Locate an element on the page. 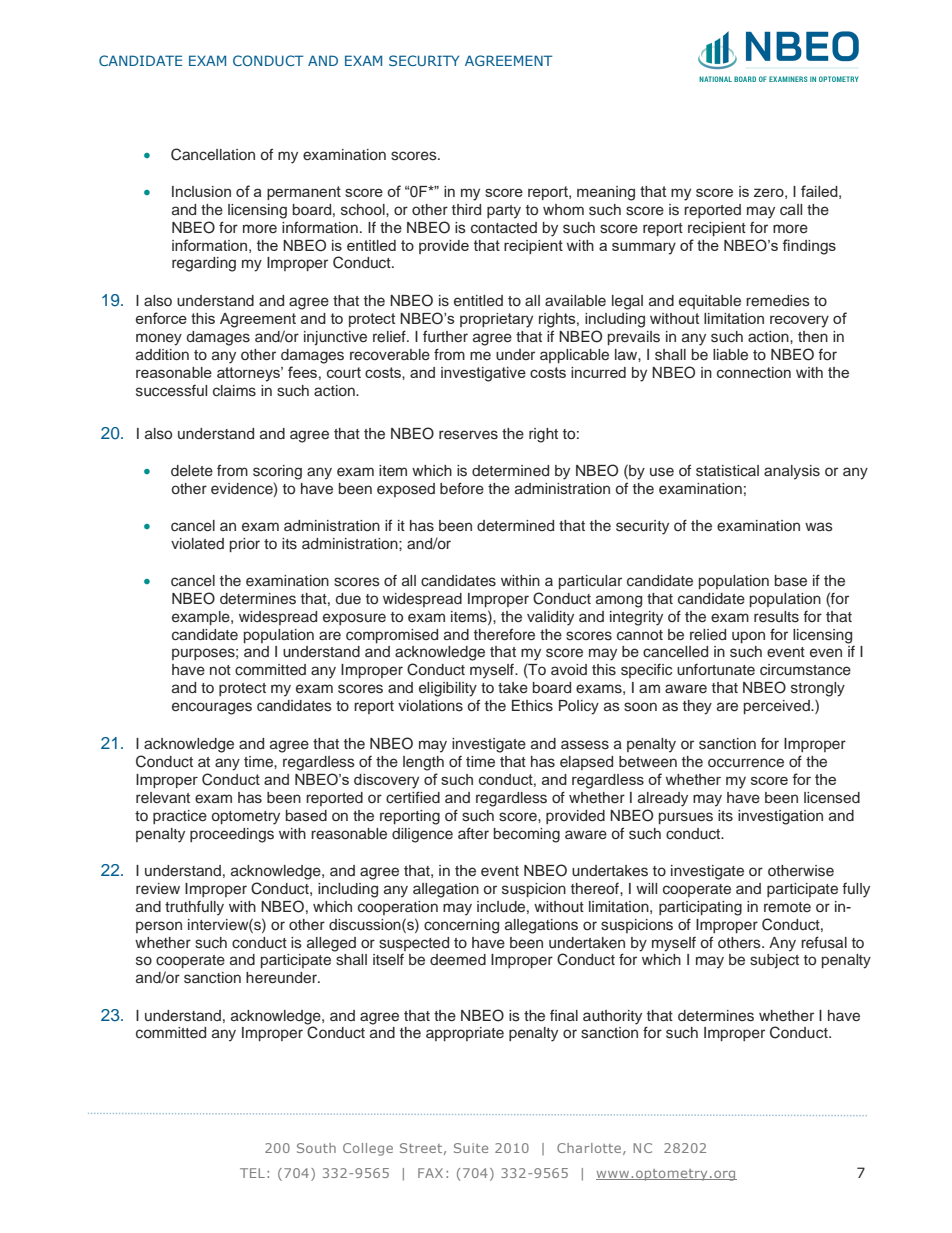 The height and width of the page is (1233, 952). TEL is located at coordinates (252, 1173).
